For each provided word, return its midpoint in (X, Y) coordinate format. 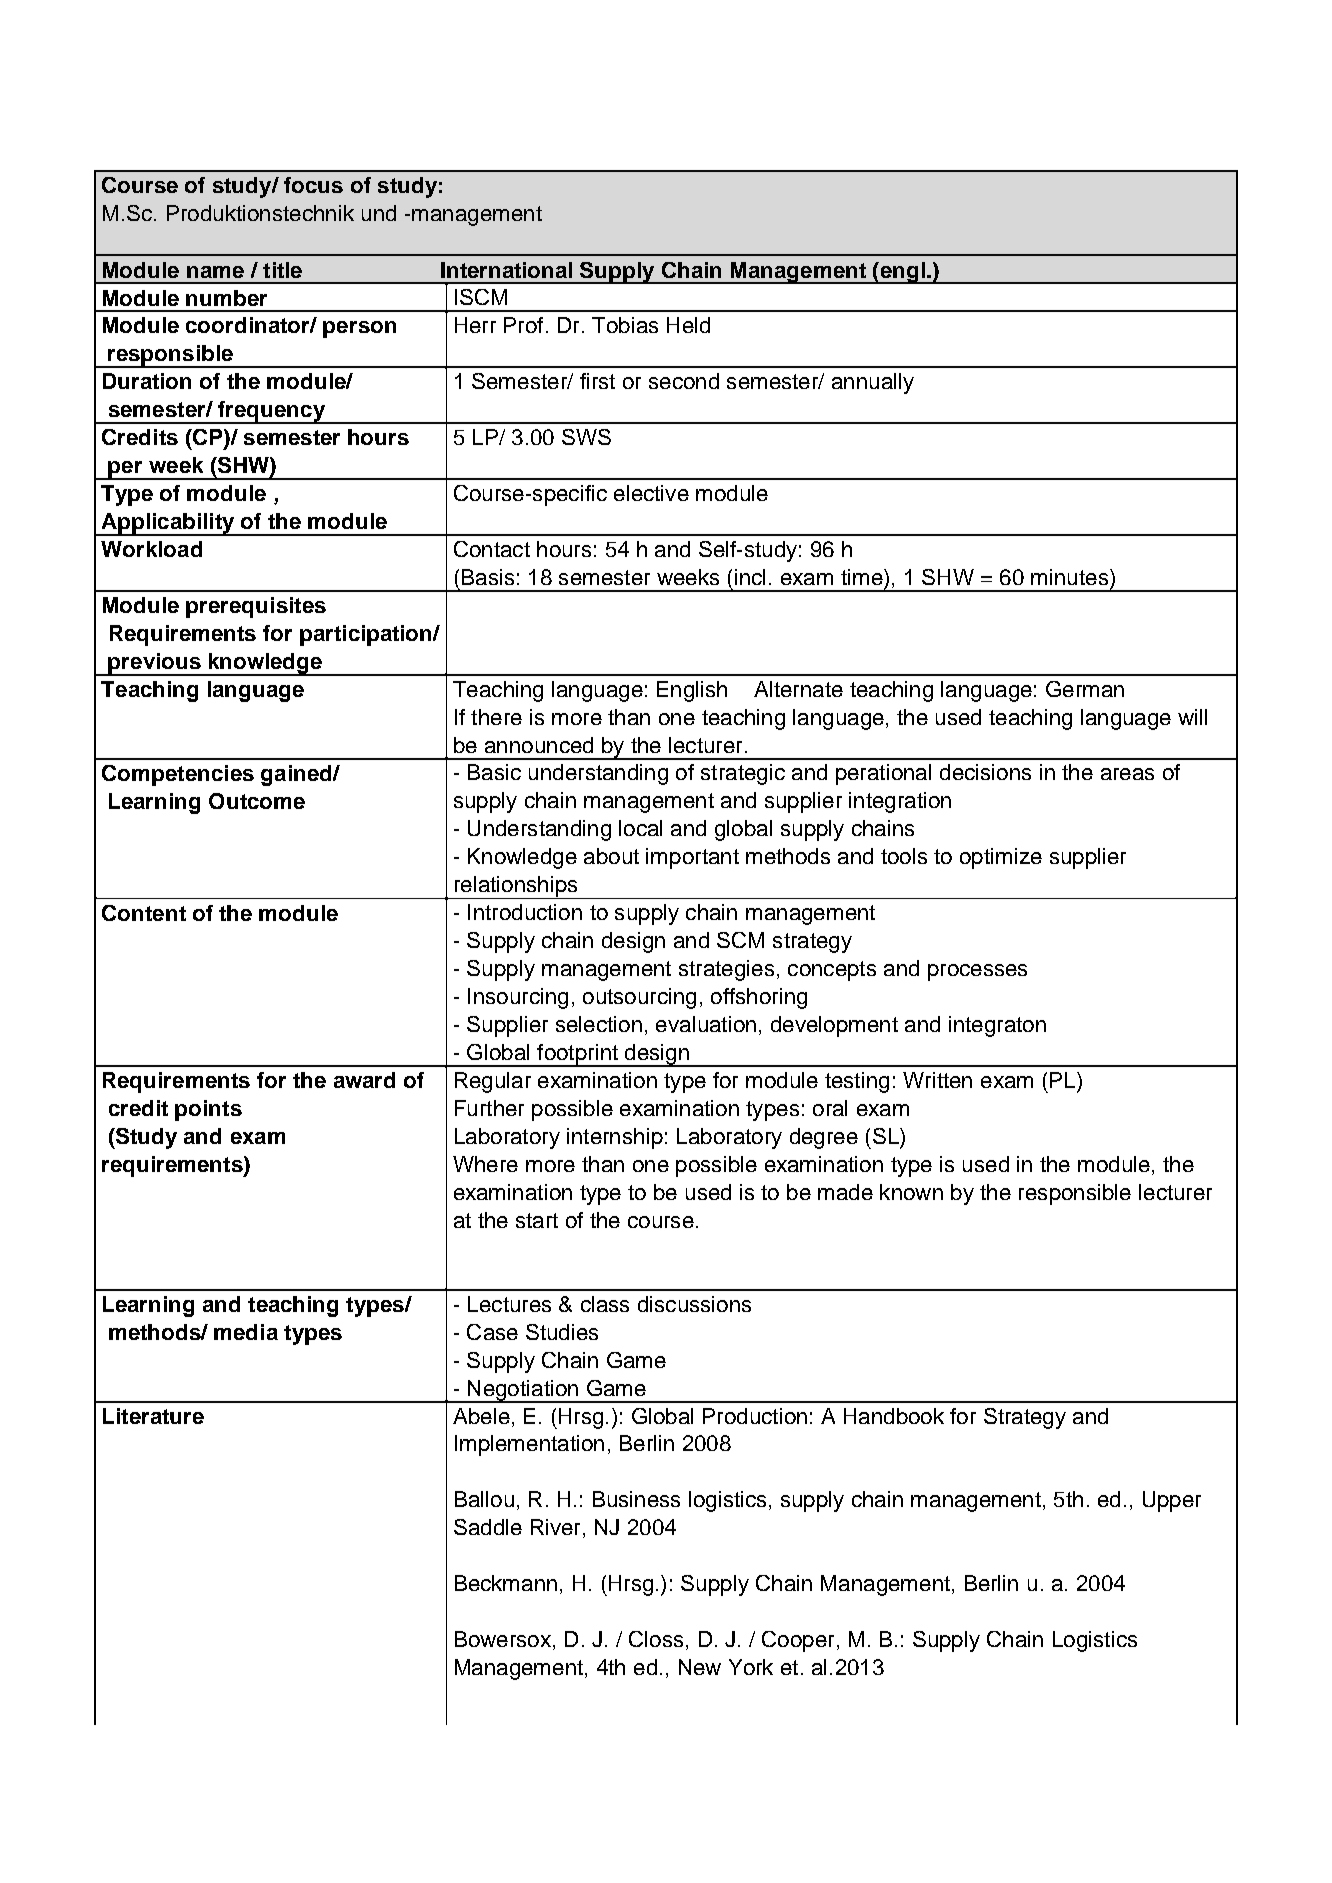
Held (688, 325)
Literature (153, 1416)
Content (144, 913)
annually (873, 383)
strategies (726, 970)
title (282, 270)
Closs (656, 1639)
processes (977, 972)
